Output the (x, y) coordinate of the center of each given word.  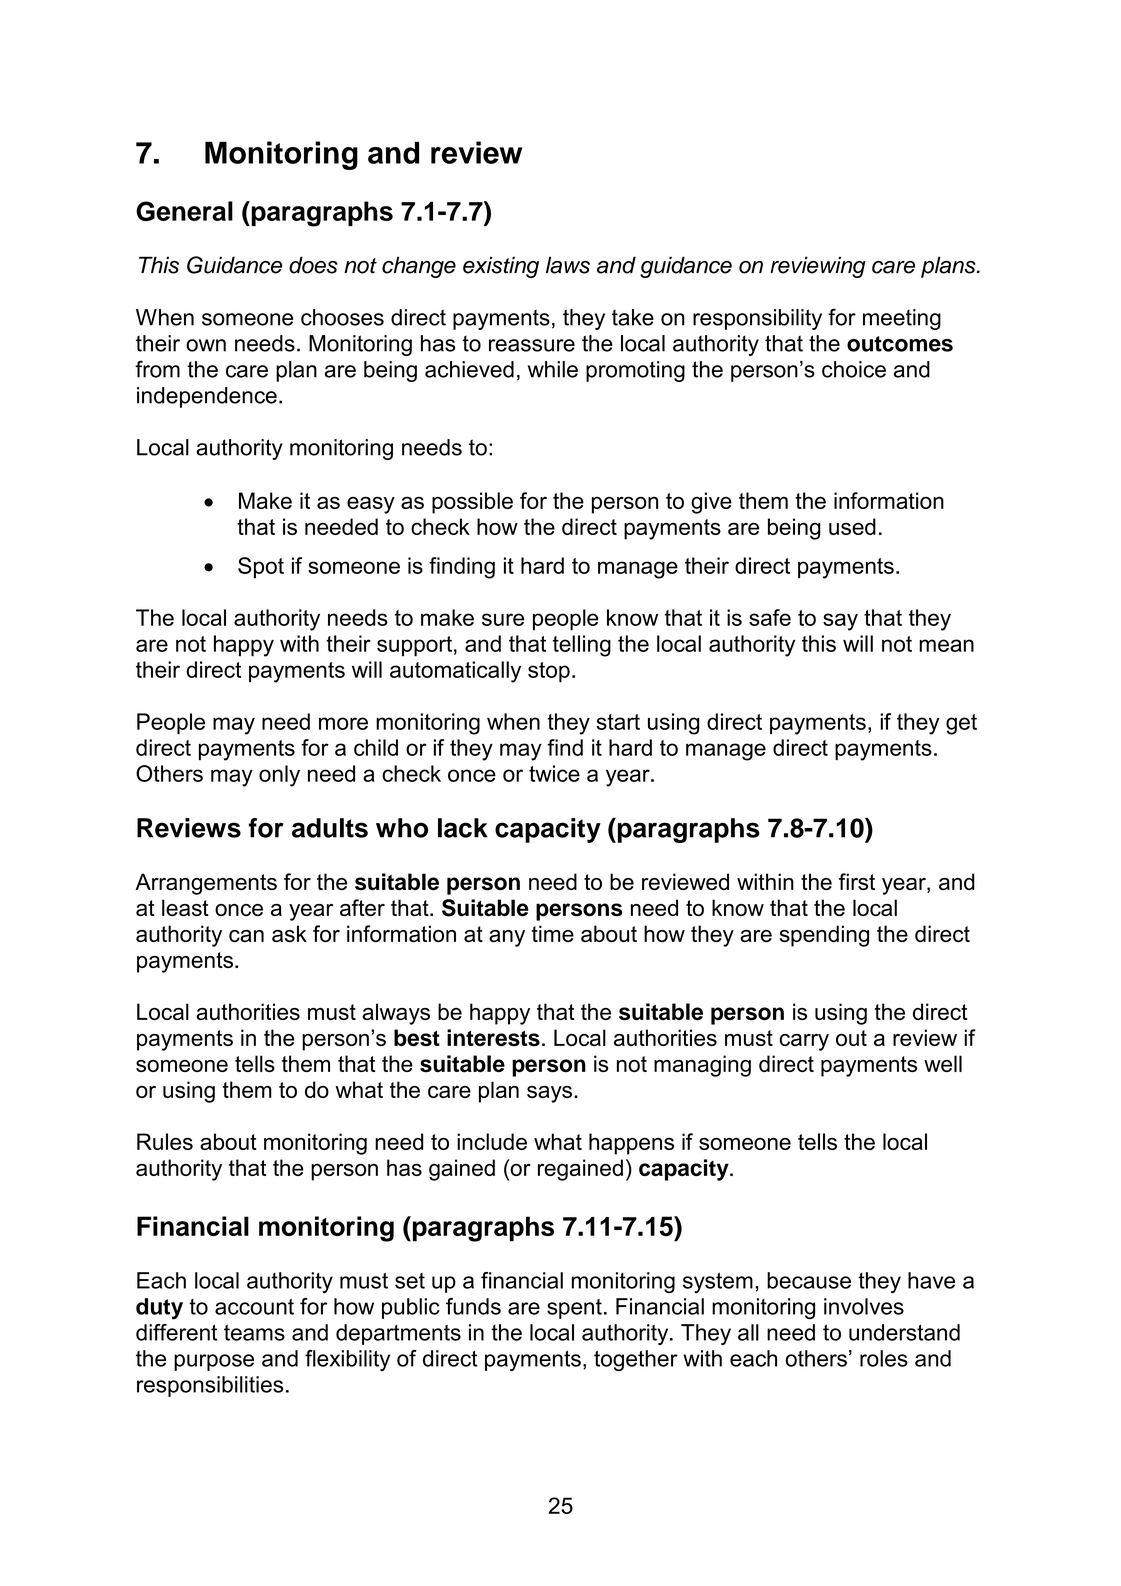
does (313, 265)
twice (554, 773)
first (857, 881)
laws (568, 265)
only (279, 776)
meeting (902, 319)
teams (254, 1333)
